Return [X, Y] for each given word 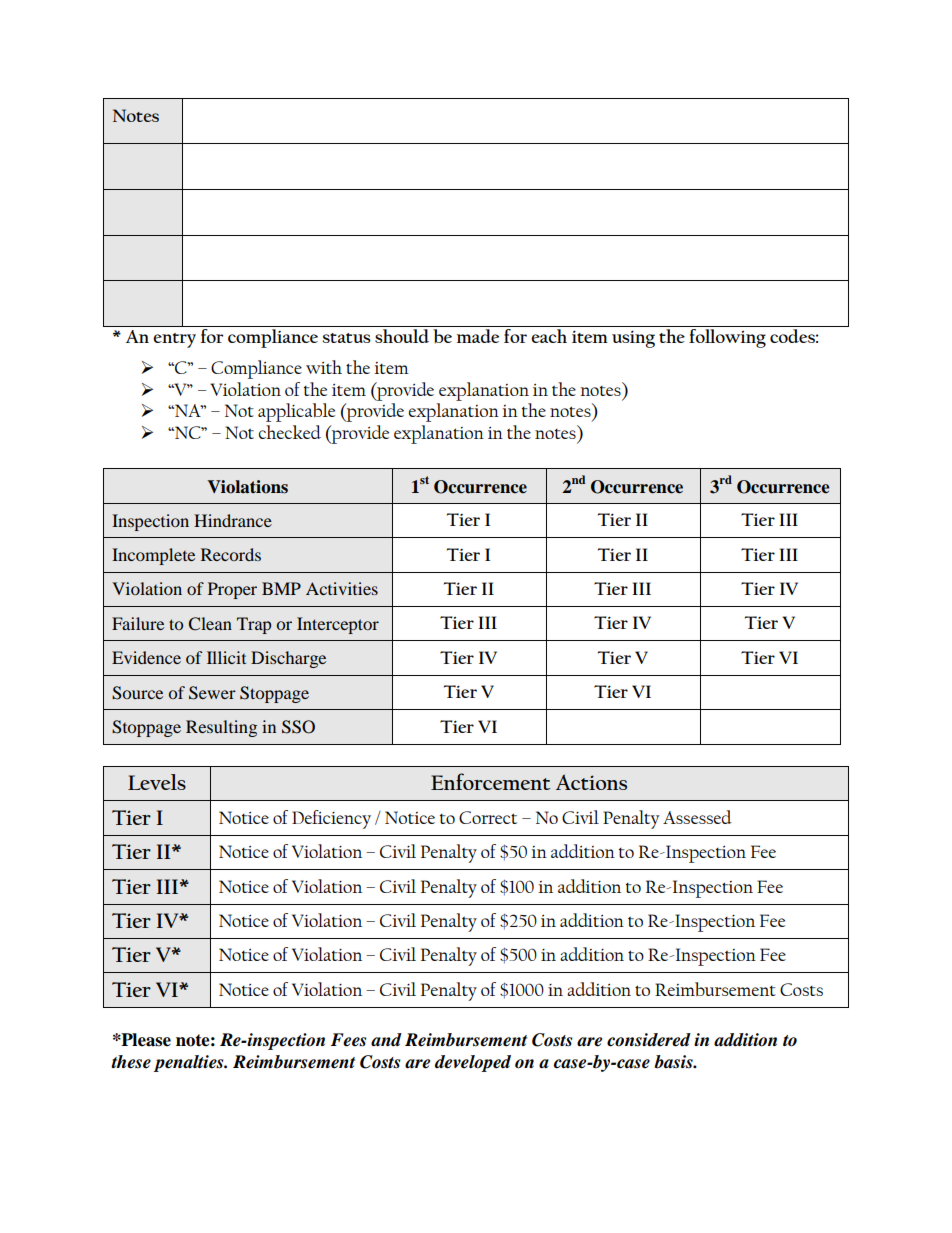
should [402, 336]
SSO [298, 727]
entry [174, 340]
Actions [591, 782]
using [633, 339]
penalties [189, 1063]
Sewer [212, 693]
